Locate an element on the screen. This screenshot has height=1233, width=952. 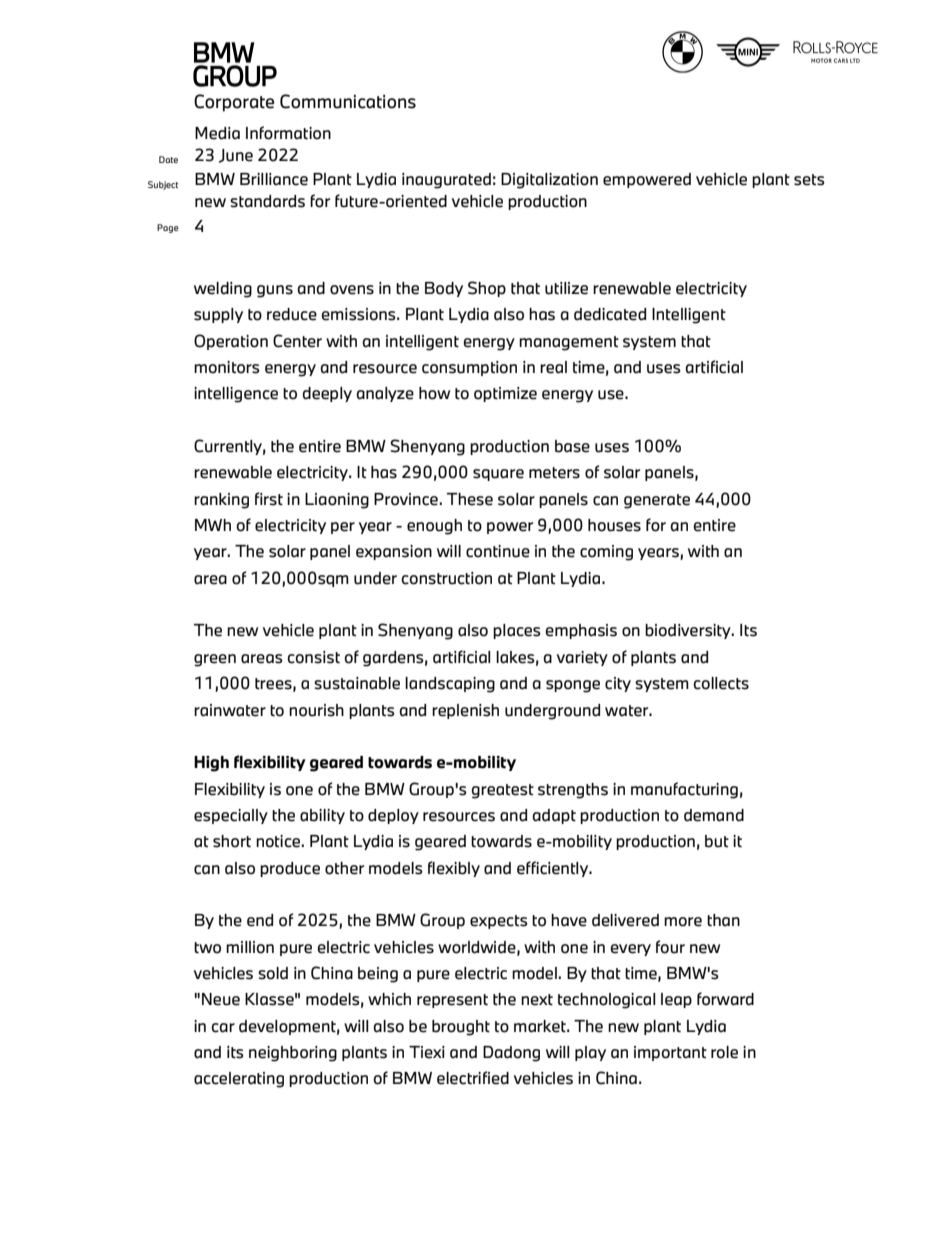
manufacturing is located at coordinates (684, 790).
